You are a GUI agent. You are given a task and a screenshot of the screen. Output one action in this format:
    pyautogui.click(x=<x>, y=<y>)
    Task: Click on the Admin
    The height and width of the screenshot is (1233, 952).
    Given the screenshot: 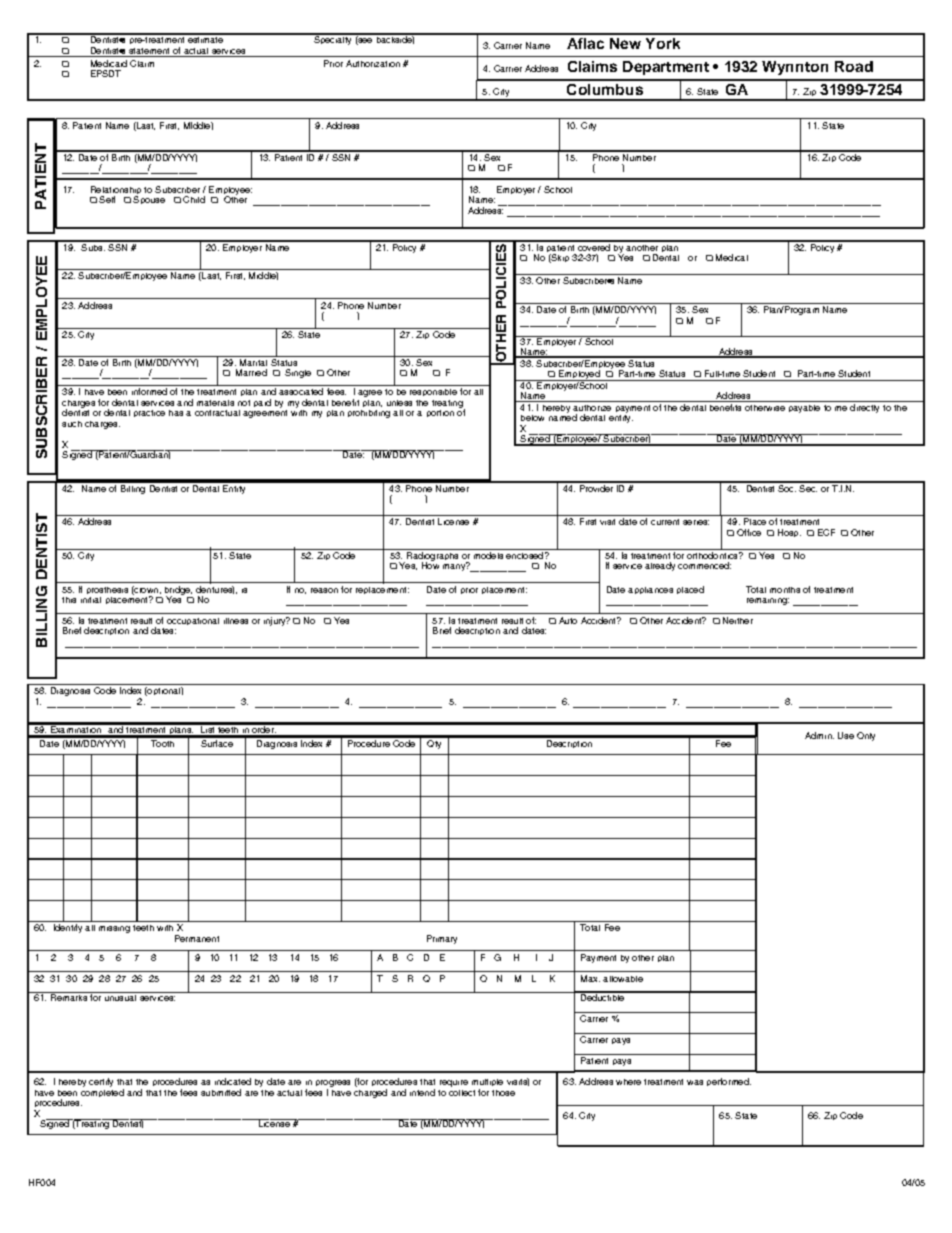 What is the action you would take?
    pyautogui.click(x=819, y=735)
